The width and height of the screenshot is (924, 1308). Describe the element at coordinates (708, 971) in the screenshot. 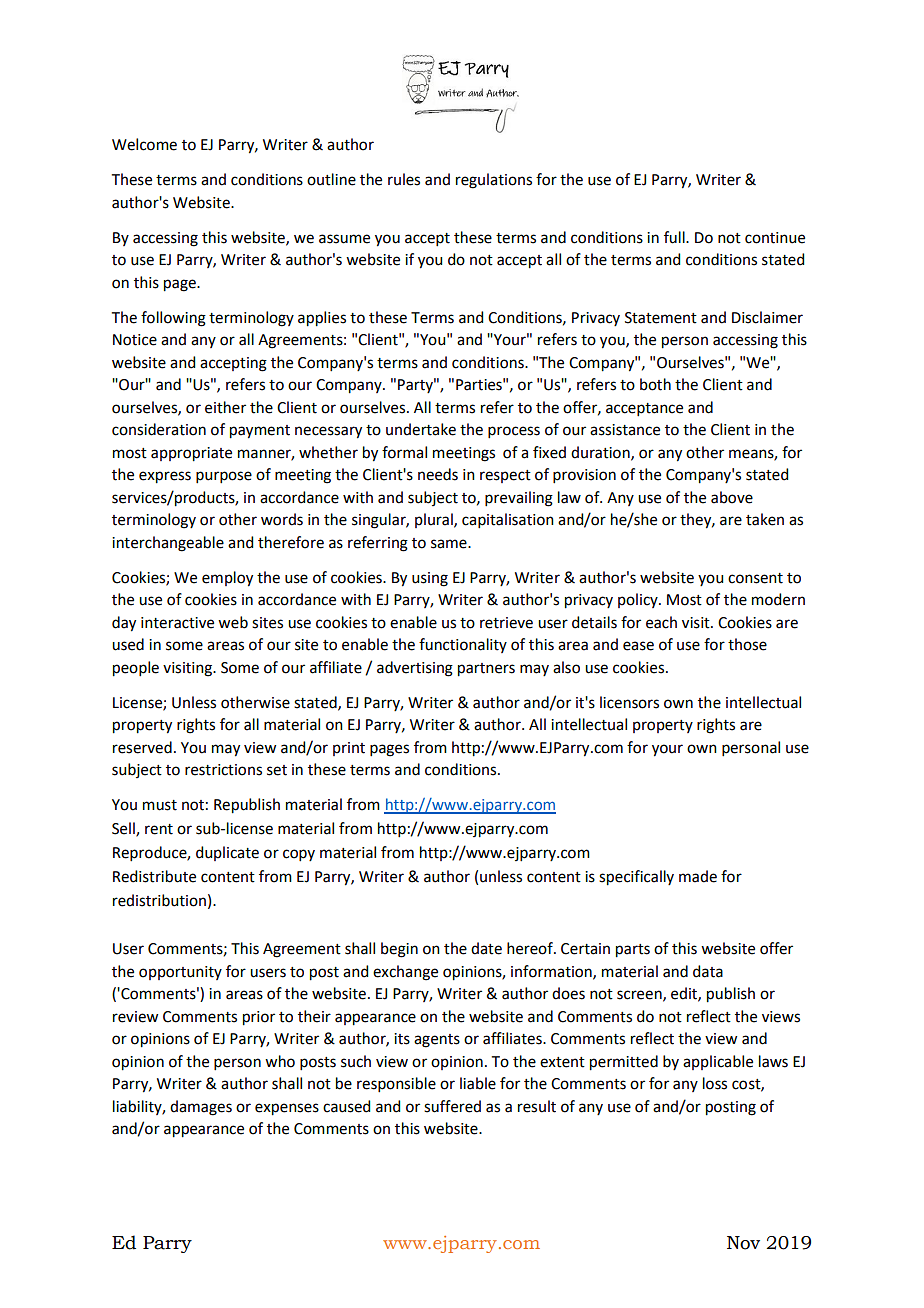

I see `data` at that location.
